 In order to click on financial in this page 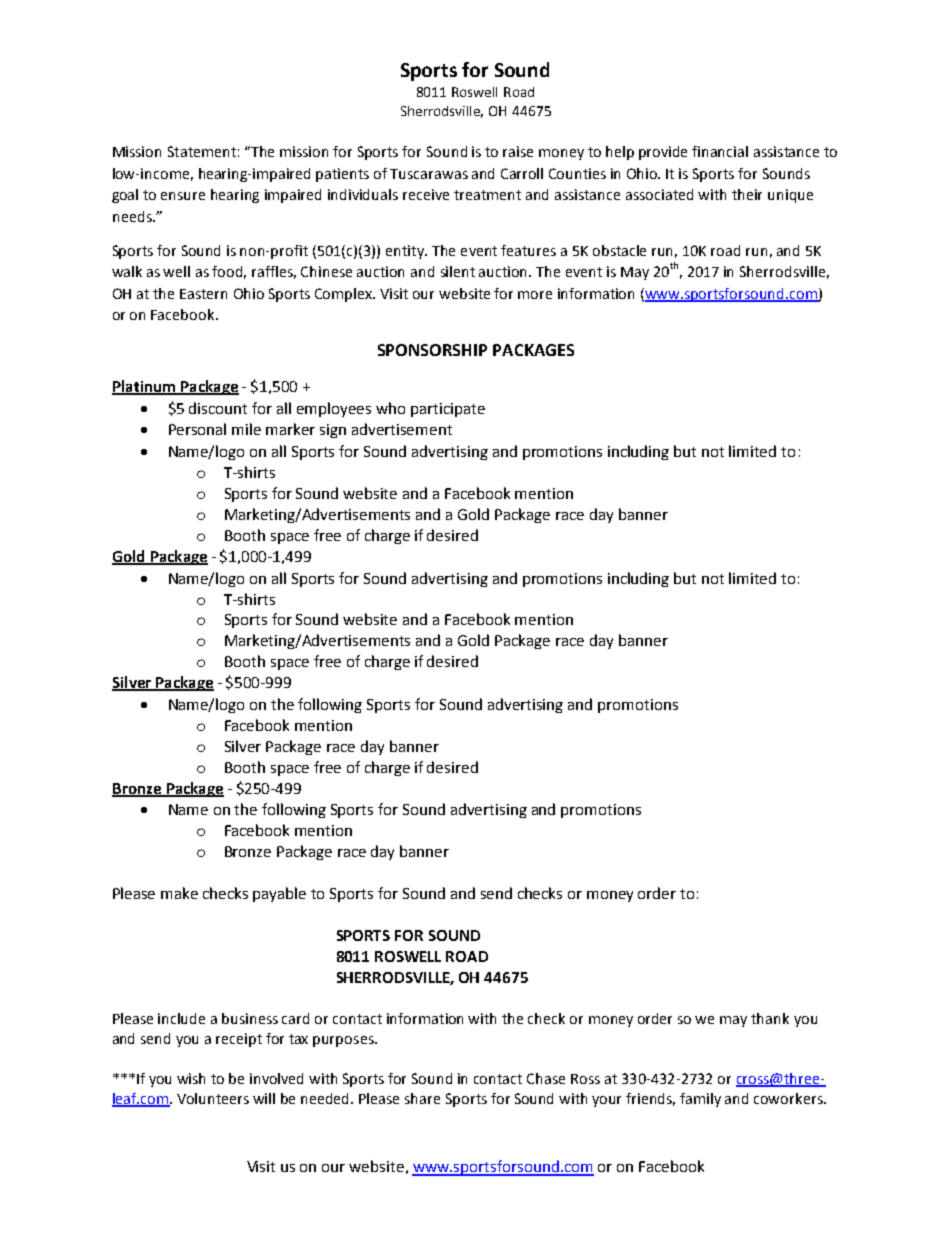, I will do `click(720, 151)`.
